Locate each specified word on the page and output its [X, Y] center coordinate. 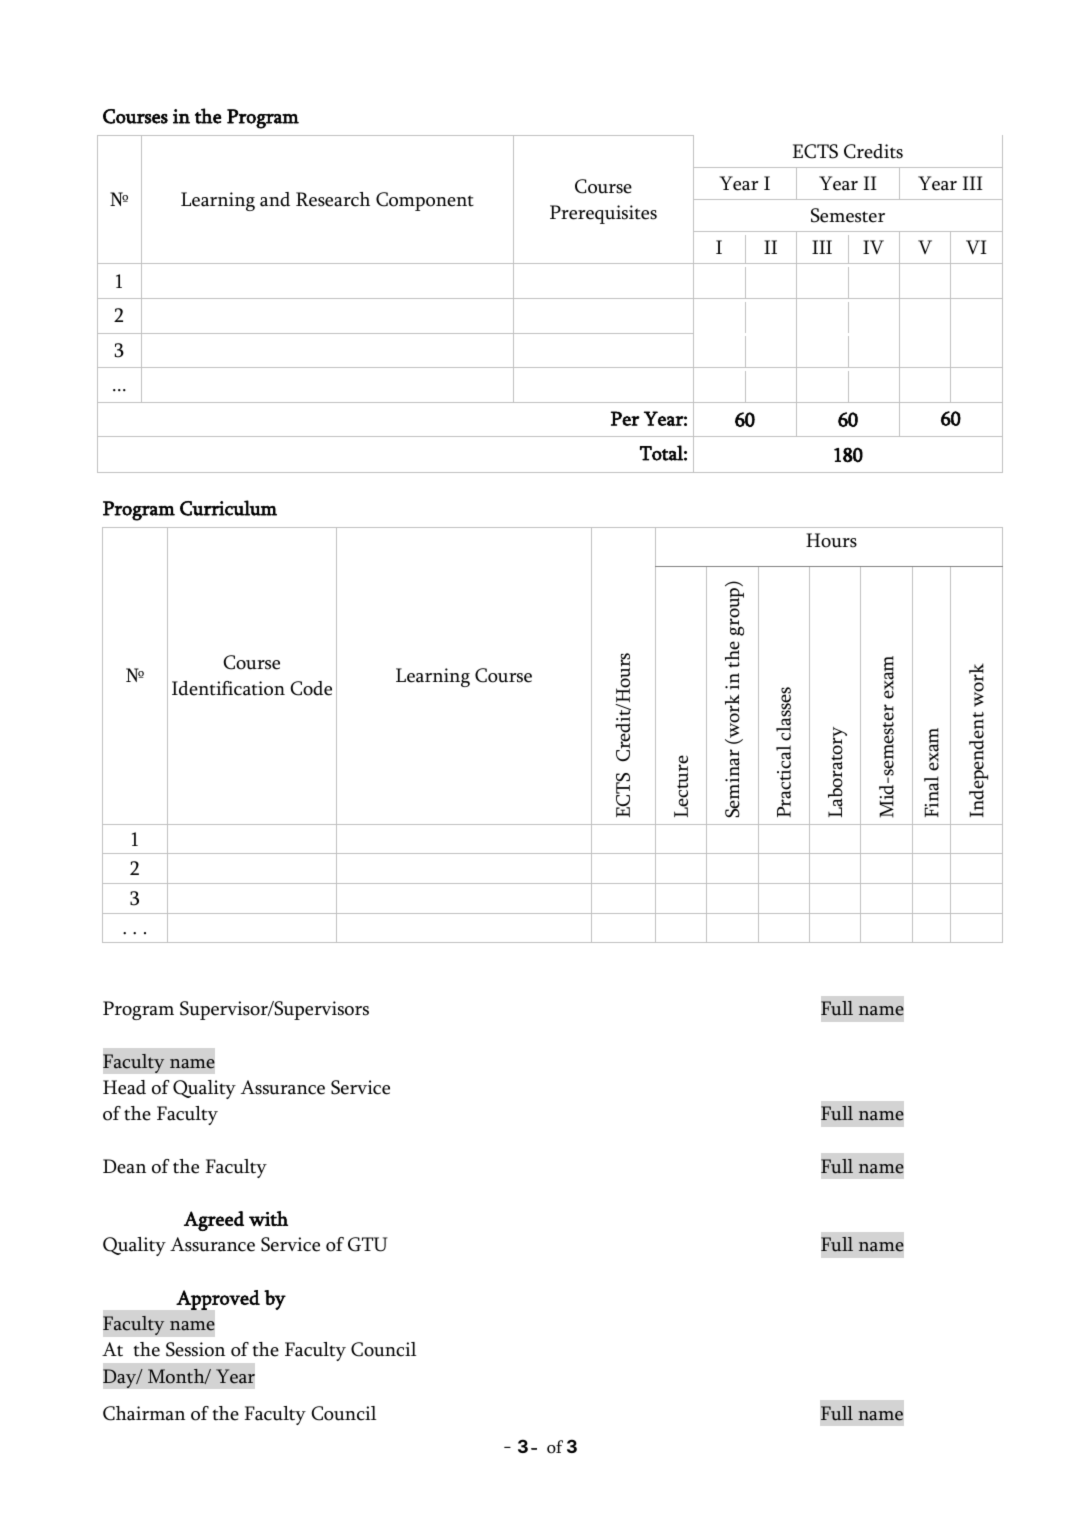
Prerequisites [603, 214]
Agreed [214, 1221]
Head [124, 1087]
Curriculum [228, 508]
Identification [228, 688]
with [268, 1218]
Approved [218, 1300]
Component [425, 201]
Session [195, 1349]
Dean [124, 1166]
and [275, 199]
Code [311, 688]
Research [333, 199]
